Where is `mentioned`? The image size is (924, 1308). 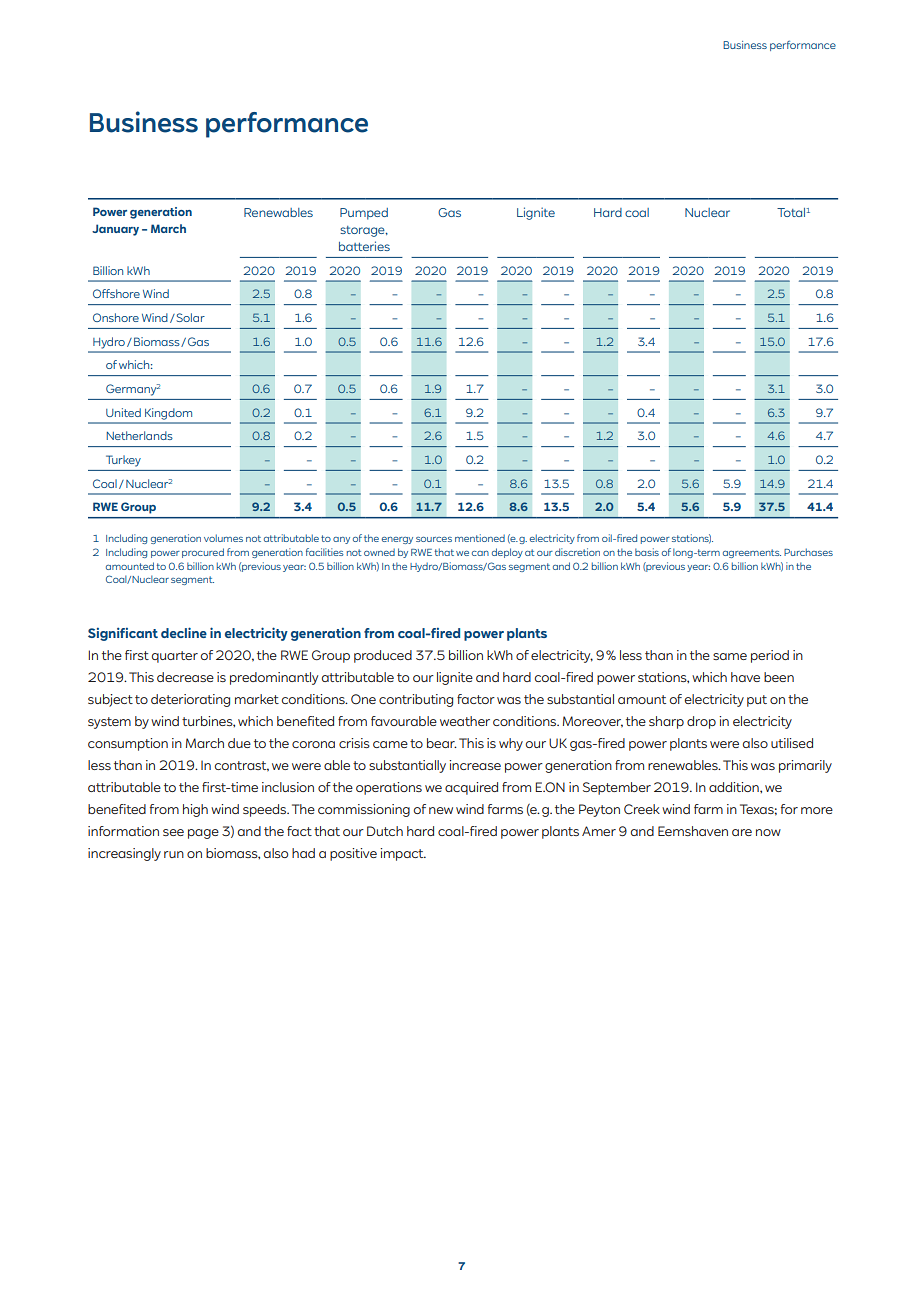 mentioned is located at coordinates (480, 538).
